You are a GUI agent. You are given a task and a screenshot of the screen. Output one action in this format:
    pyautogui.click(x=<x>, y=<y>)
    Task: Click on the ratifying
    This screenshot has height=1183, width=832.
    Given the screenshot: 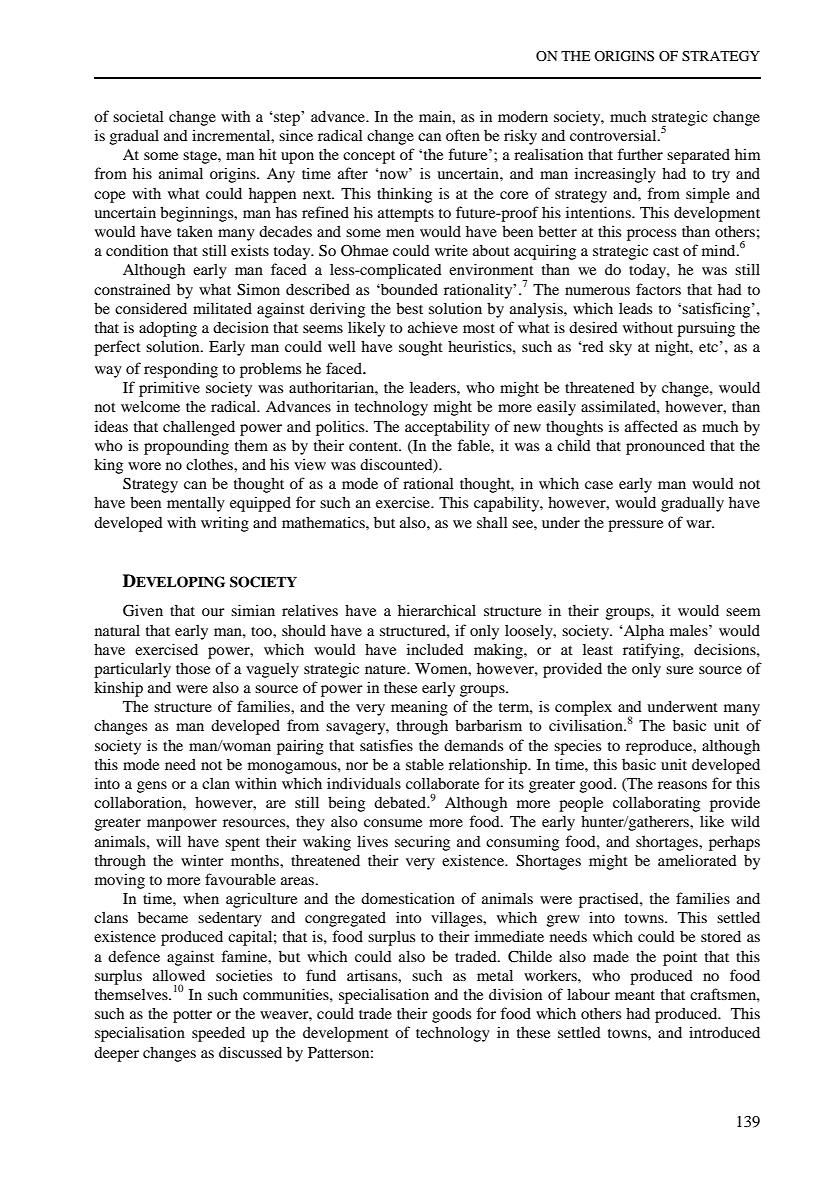 What is the action you would take?
    pyautogui.click(x=652, y=651)
